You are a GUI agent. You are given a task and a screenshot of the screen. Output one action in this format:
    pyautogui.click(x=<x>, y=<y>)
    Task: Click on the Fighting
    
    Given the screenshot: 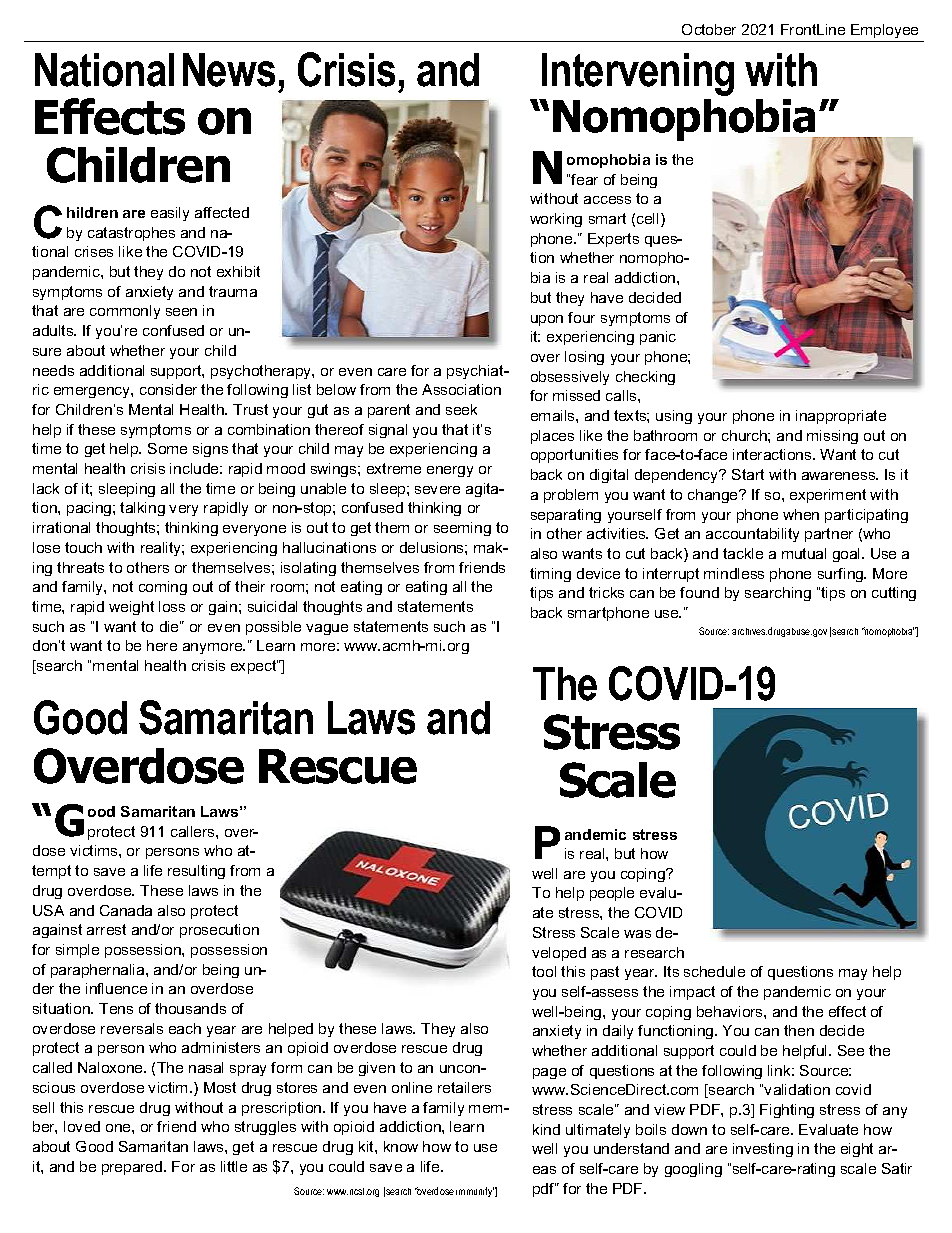 What is the action you would take?
    pyautogui.click(x=787, y=1111)
